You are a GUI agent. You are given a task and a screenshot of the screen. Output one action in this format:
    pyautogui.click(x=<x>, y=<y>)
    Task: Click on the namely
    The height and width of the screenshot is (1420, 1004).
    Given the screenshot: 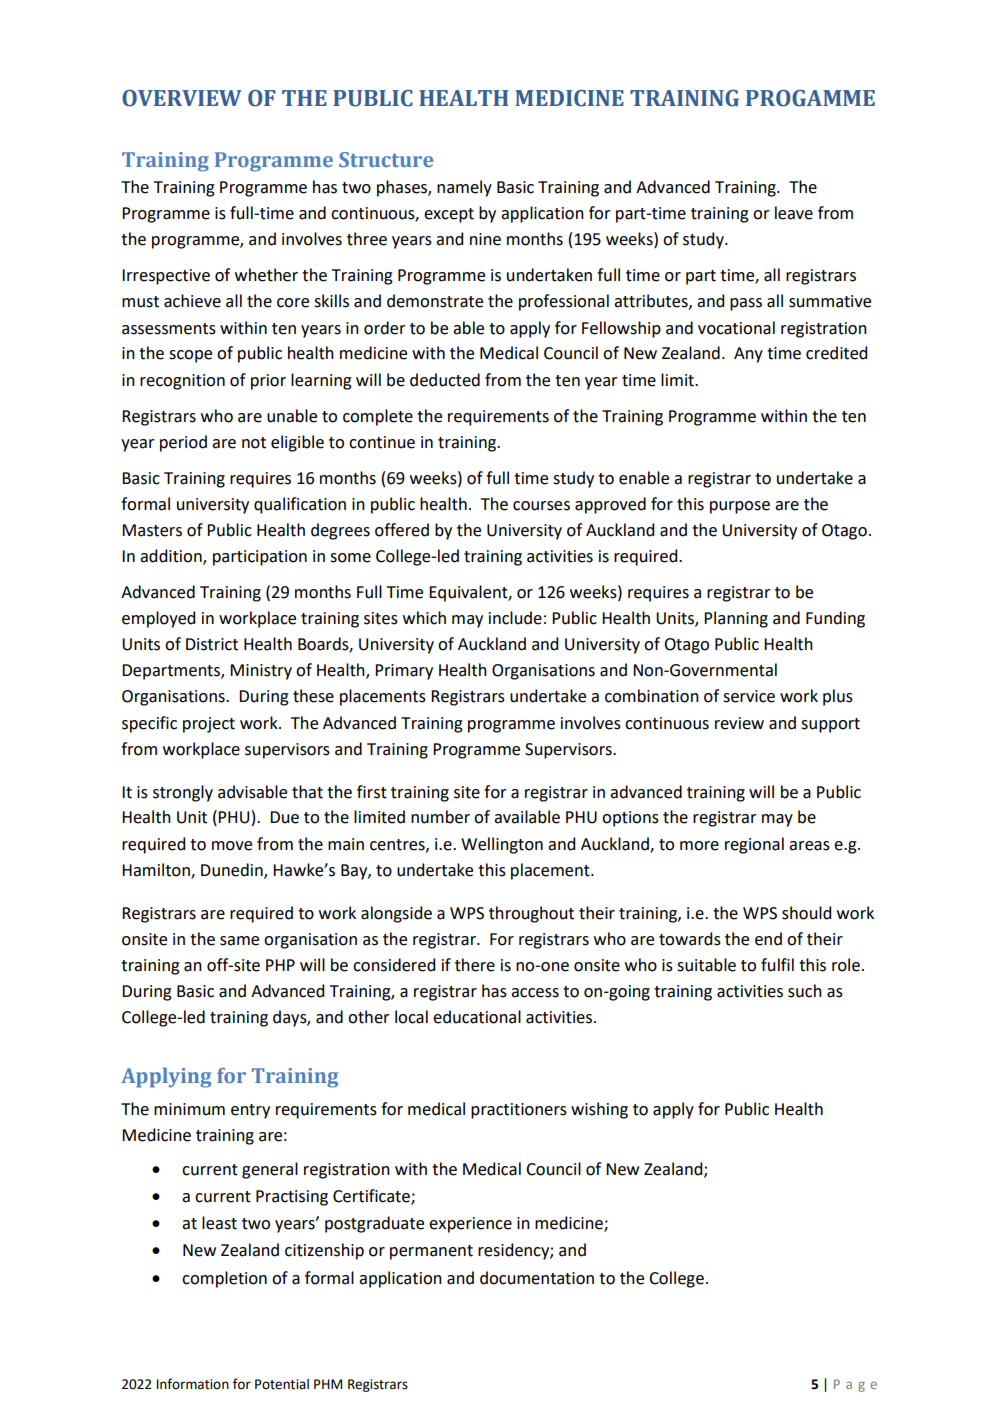 What is the action you would take?
    pyautogui.click(x=464, y=188)
